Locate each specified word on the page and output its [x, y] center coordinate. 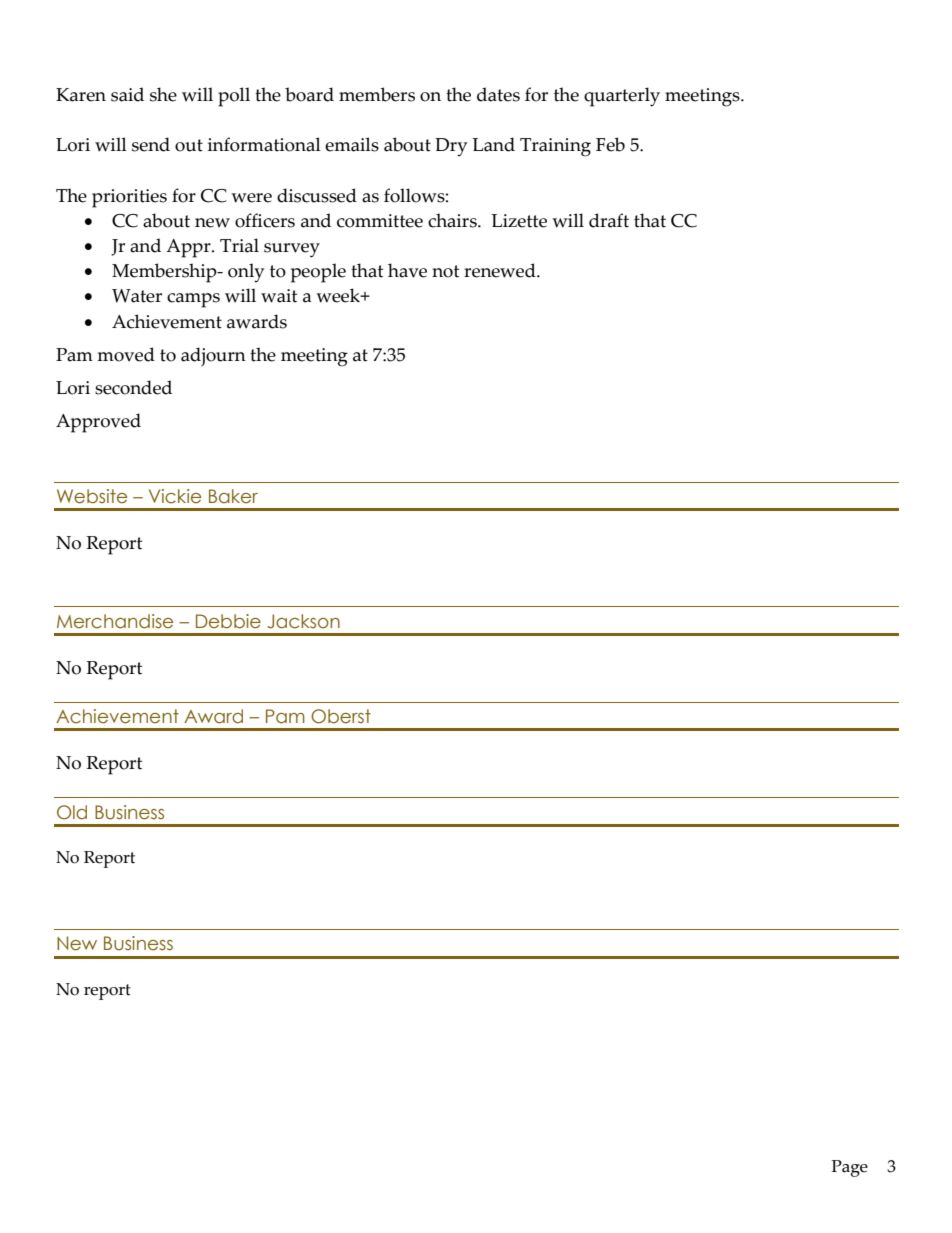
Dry [451, 147]
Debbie [228, 621]
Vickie [175, 496]
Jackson [304, 621]
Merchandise [115, 621]
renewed [501, 270]
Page [850, 1168]
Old [72, 812]
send [151, 144]
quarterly [622, 97]
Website [92, 496]
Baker [233, 496]
